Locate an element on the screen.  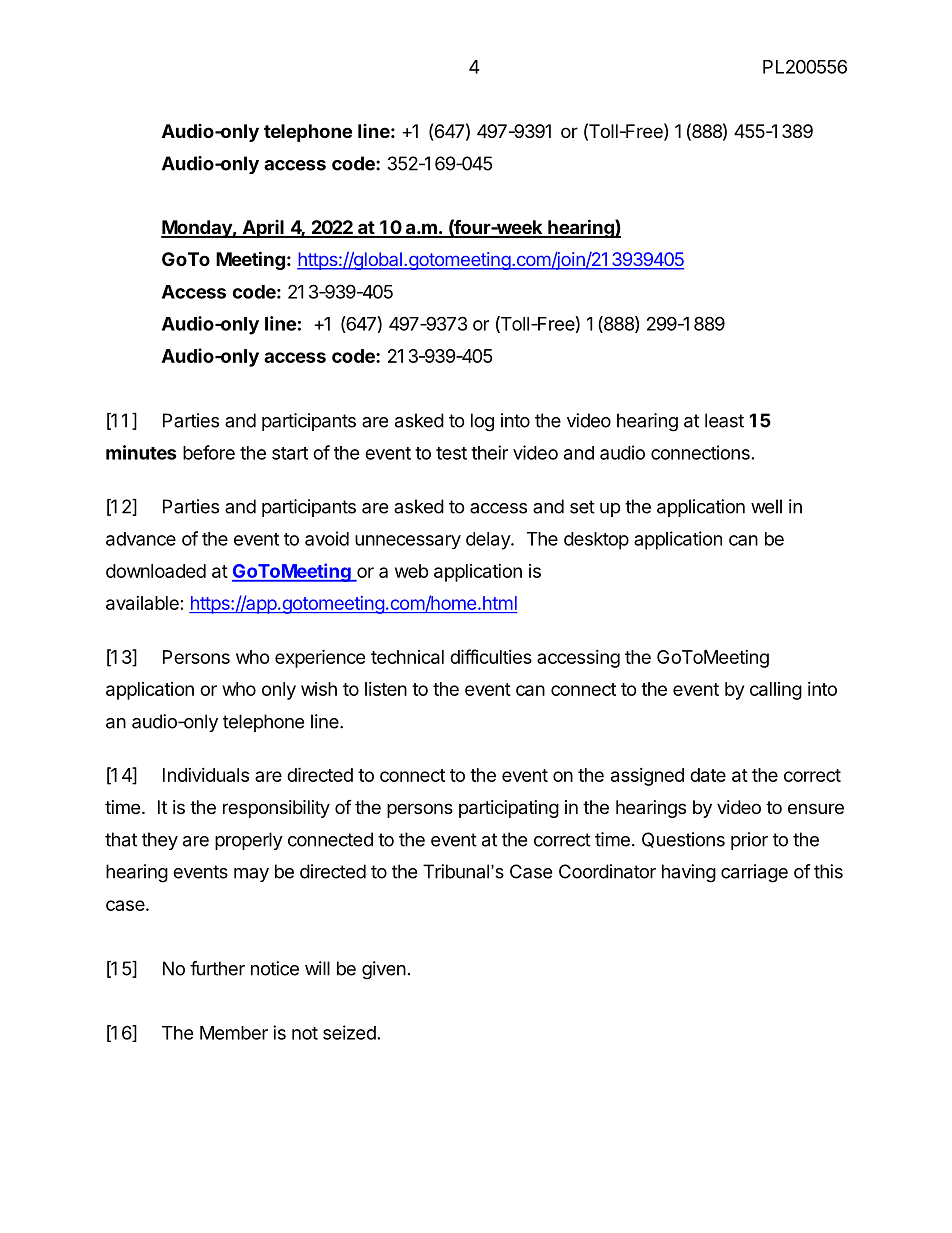
log is located at coordinates (482, 422).
